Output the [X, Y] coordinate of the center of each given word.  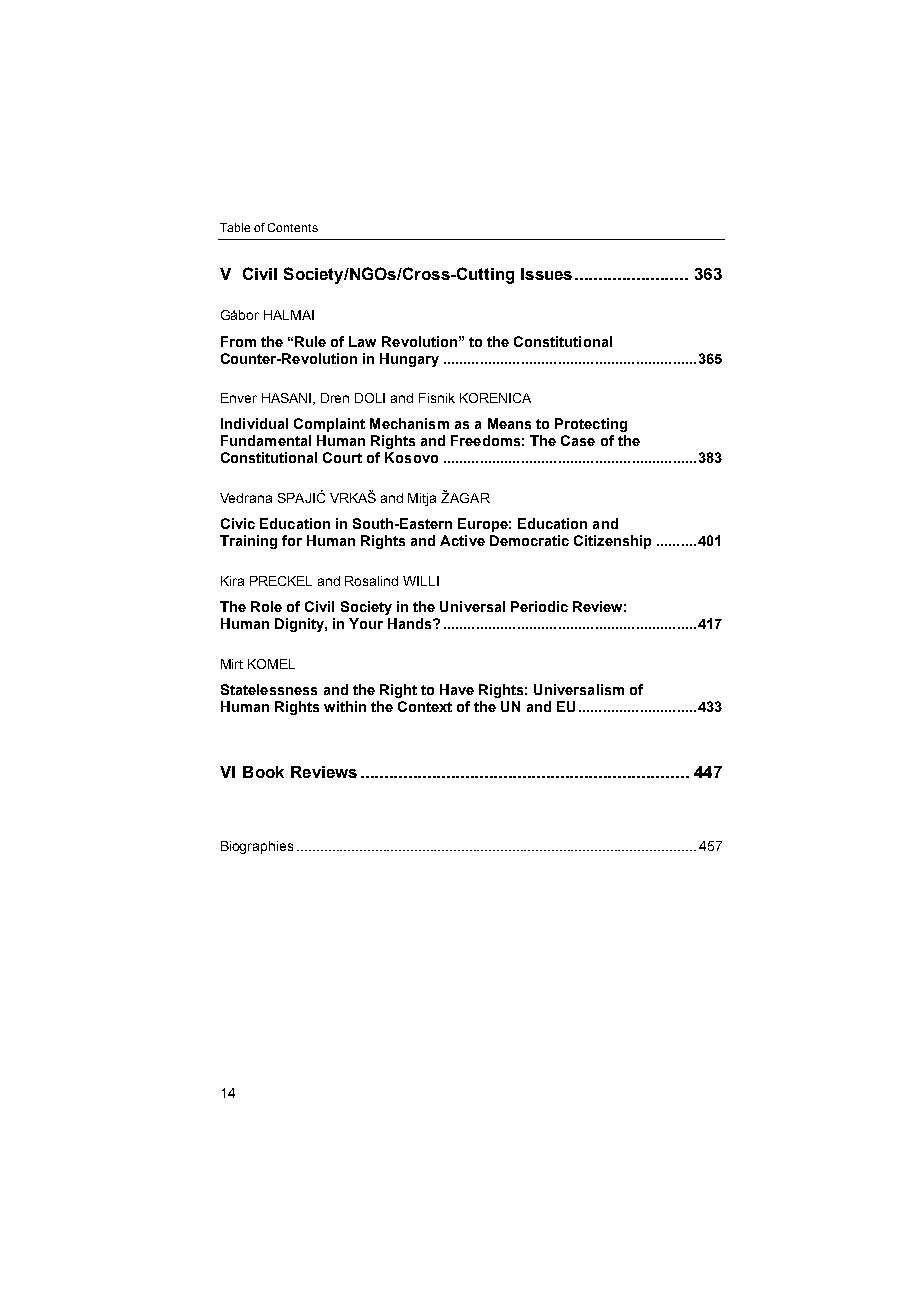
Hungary [409, 360]
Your [366, 623]
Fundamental [266, 440]
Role [266, 606]
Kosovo [411, 457]
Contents [293, 227]
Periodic [539, 606]
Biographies [257, 847]
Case [578, 440]
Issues [546, 274]
